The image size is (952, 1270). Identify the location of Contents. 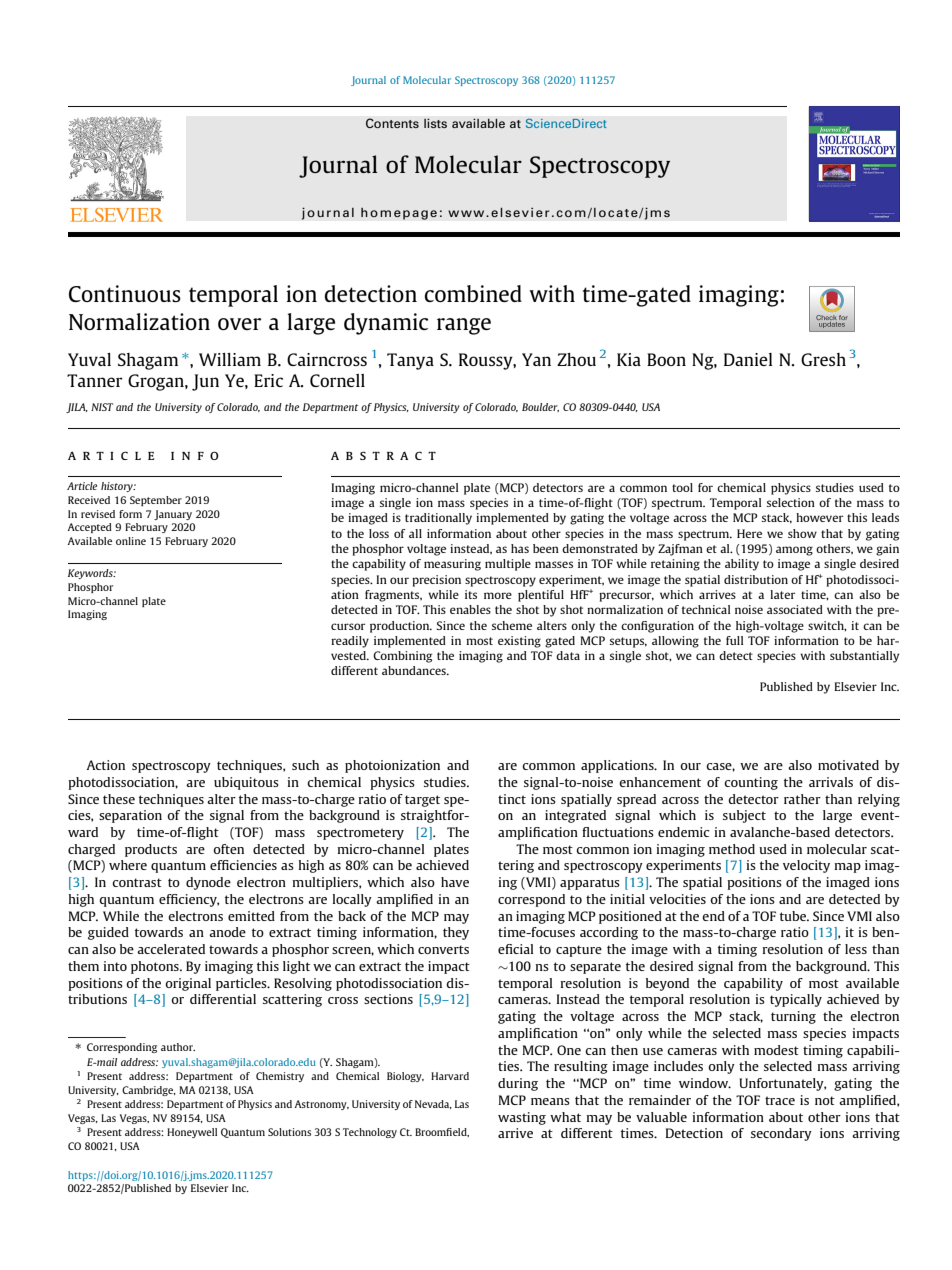
(392, 123).
